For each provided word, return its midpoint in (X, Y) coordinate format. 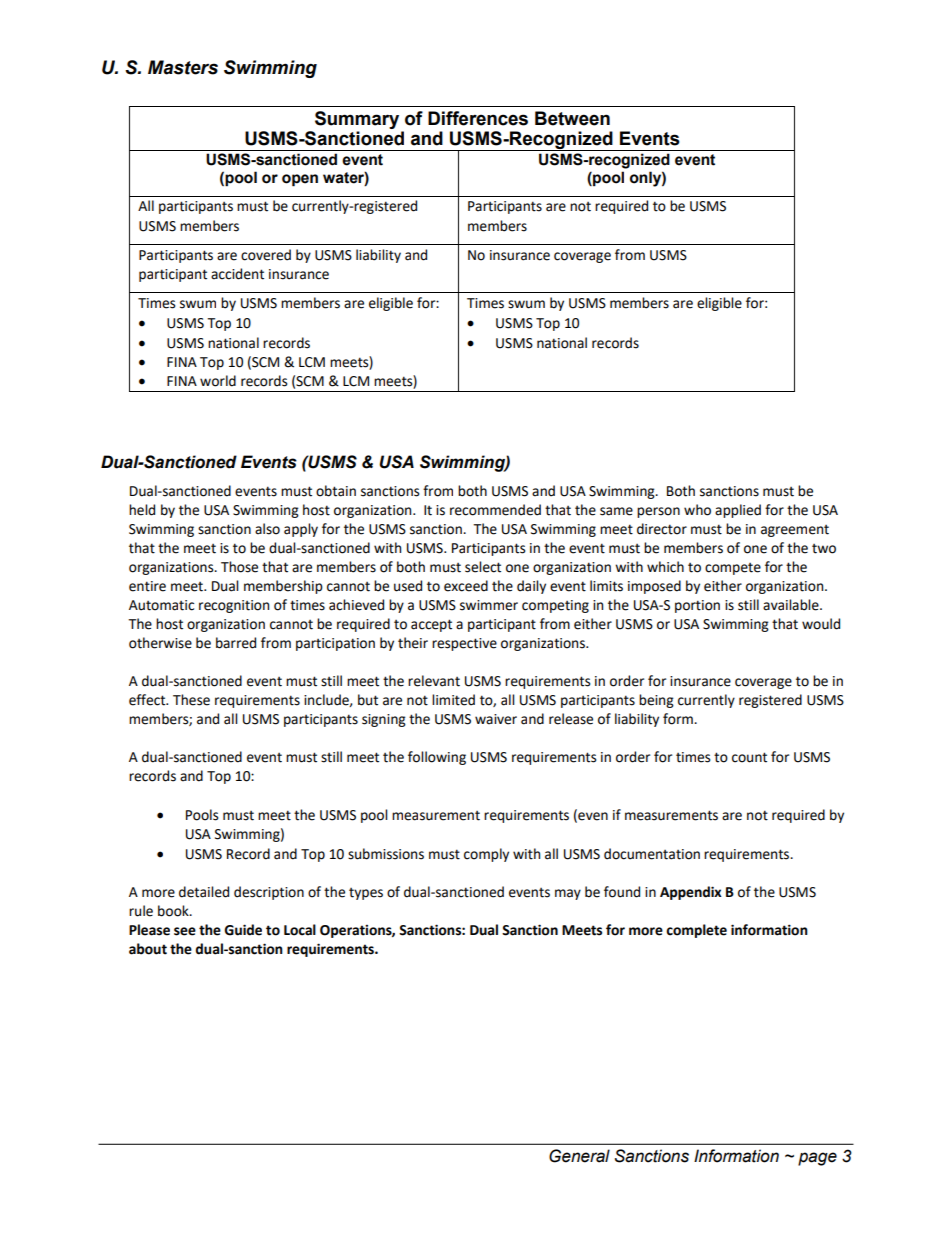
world (218, 381)
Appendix (691, 893)
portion (697, 606)
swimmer (489, 605)
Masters (183, 67)
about (148, 949)
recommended (495, 510)
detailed (204, 892)
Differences (478, 118)
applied (738, 511)
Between (572, 118)
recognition (234, 606)
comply (486, 855)
